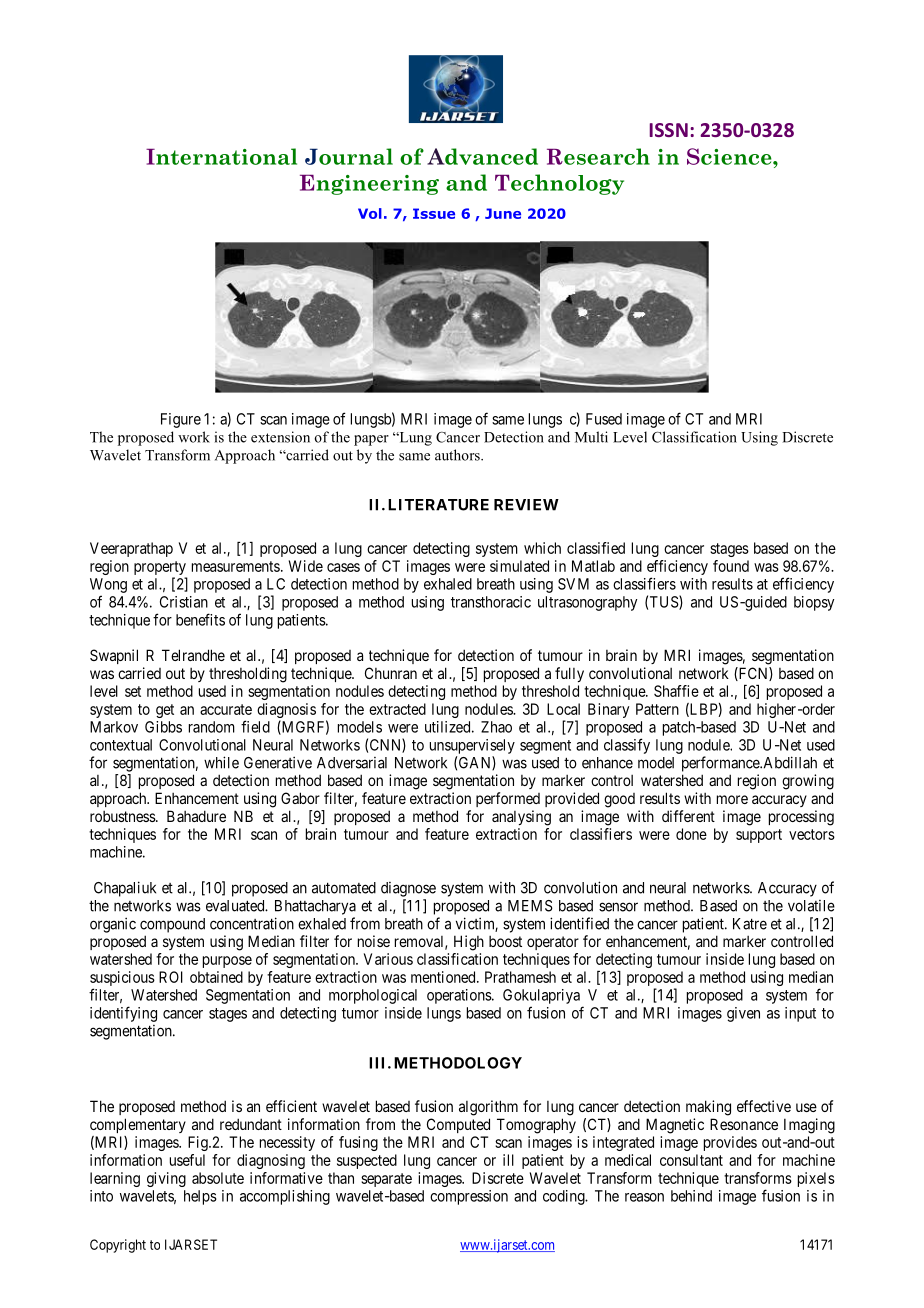  What do you see at coordinates (657, 709) in the document?
I see `Pattern` at bounding box center [657, 709].
